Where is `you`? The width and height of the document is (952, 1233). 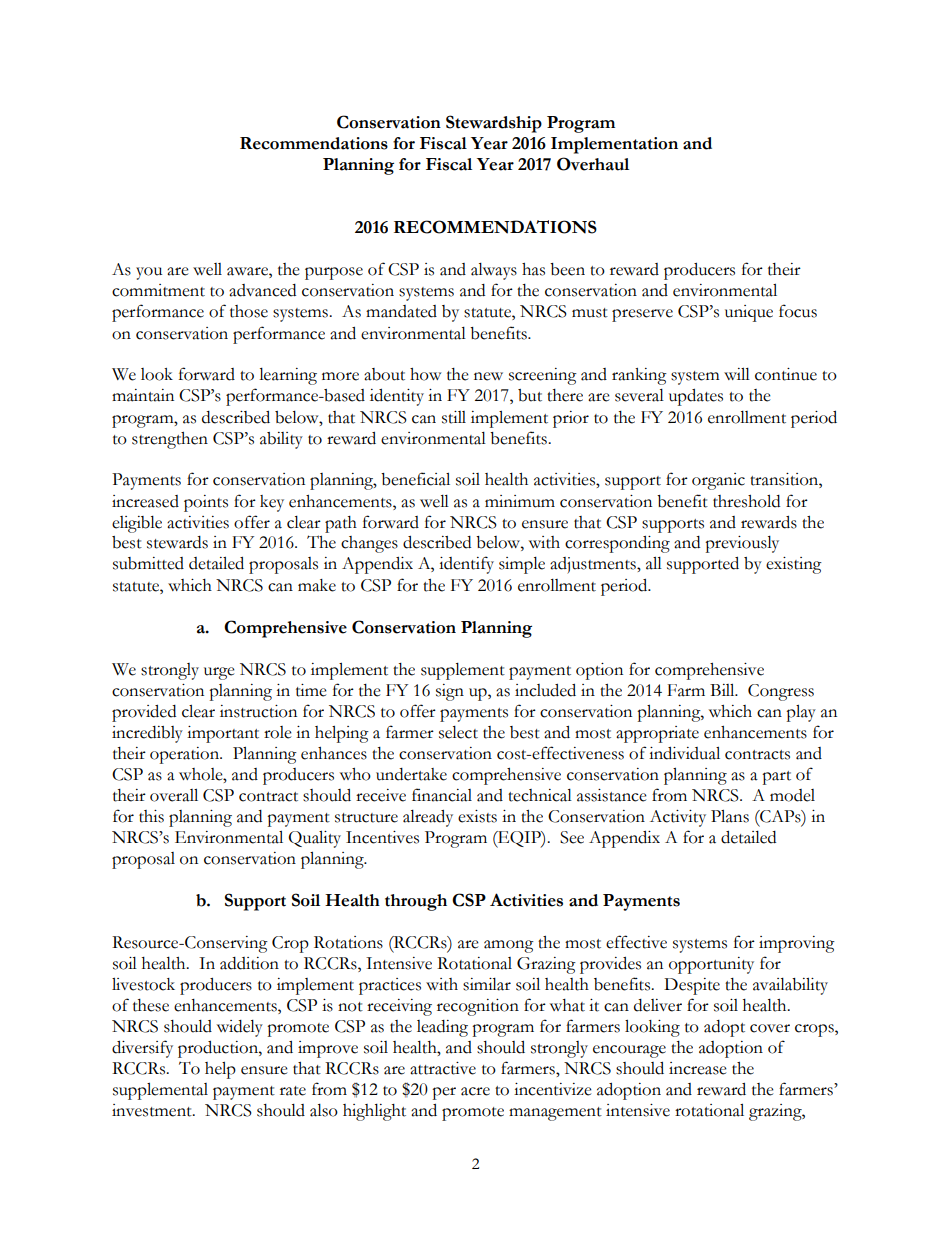
you is located at coordinates (149, 273).
